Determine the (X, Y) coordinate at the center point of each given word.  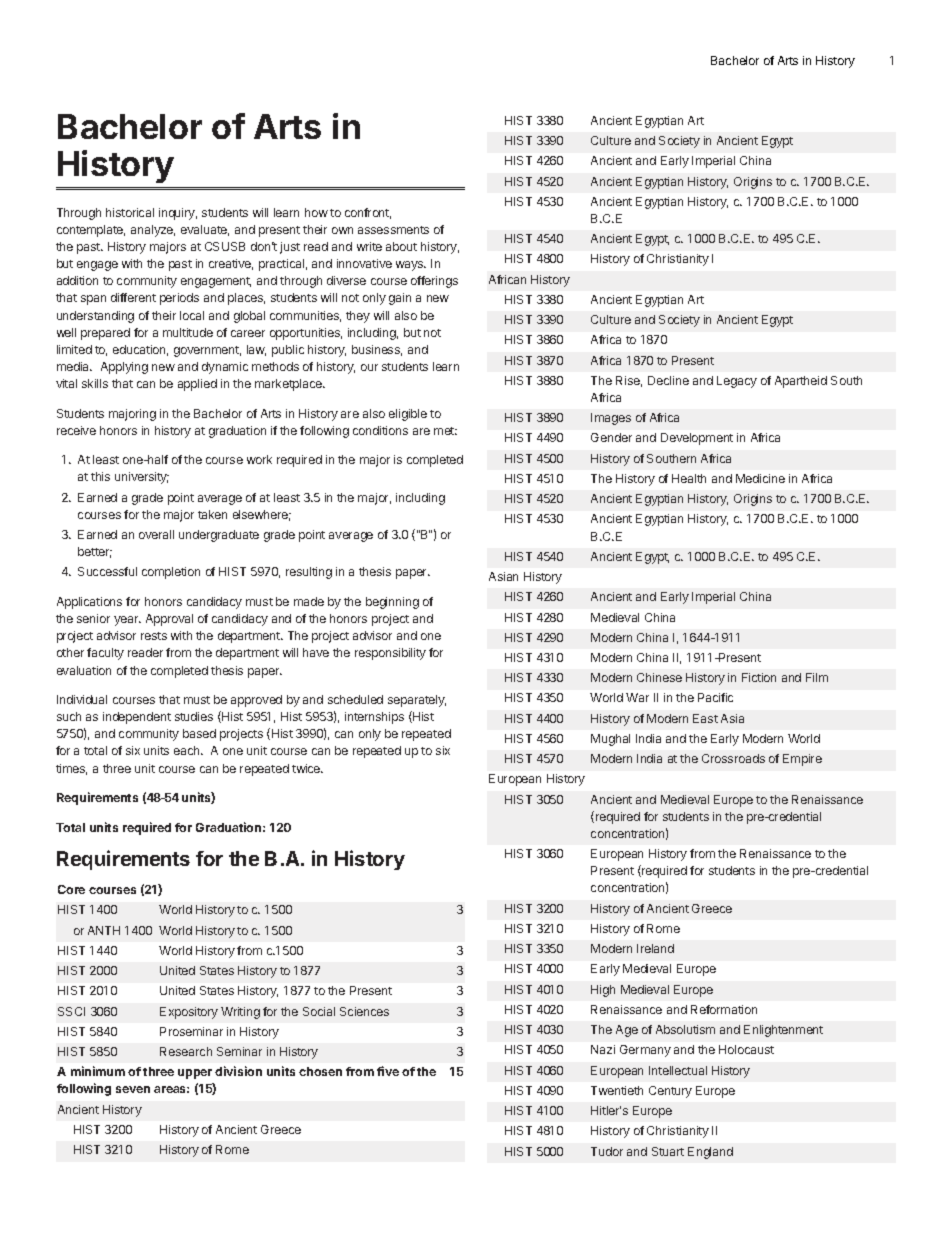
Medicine (760, 478)
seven (133, 1089)
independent (137, 718)
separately (417, 701)
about (401, 246)
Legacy (737, 382)
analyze (153, 231)
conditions (380, 430)
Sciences (364, 1011)
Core (71, 889)
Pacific (715, 697)
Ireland (655, 948)
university (142, 478)
